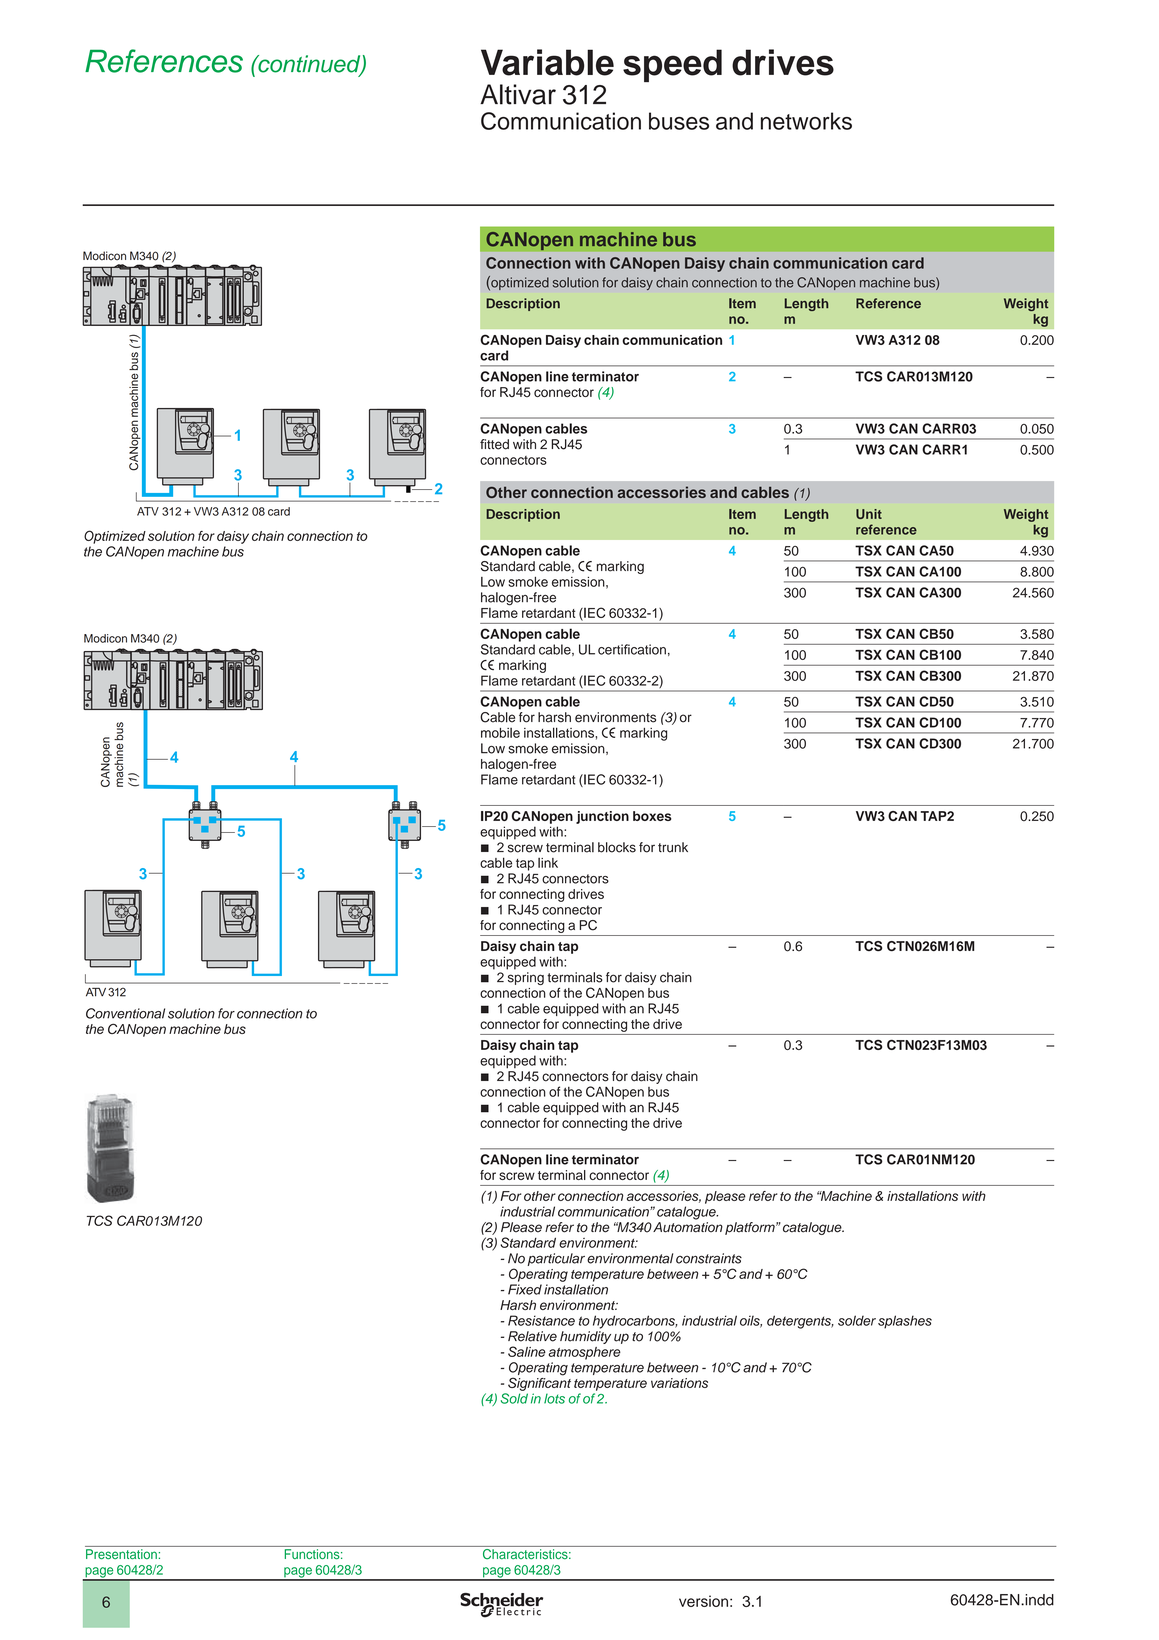 The image size is (1159, 1640). Describe the element at coordinates (672, 65) in the image. I see `speed` at that location.
